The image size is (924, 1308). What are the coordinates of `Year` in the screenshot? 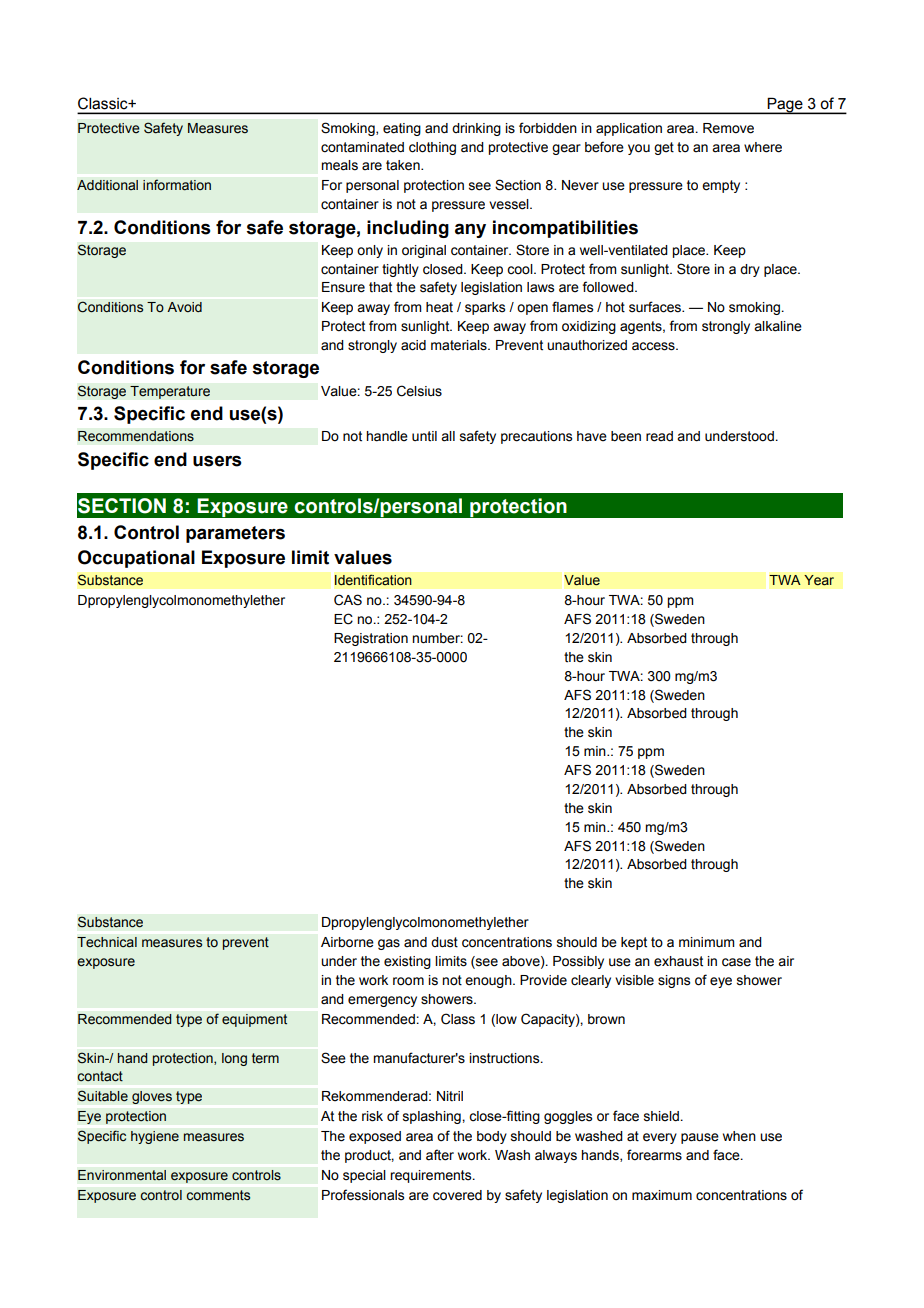 It's located at (819, 580).
